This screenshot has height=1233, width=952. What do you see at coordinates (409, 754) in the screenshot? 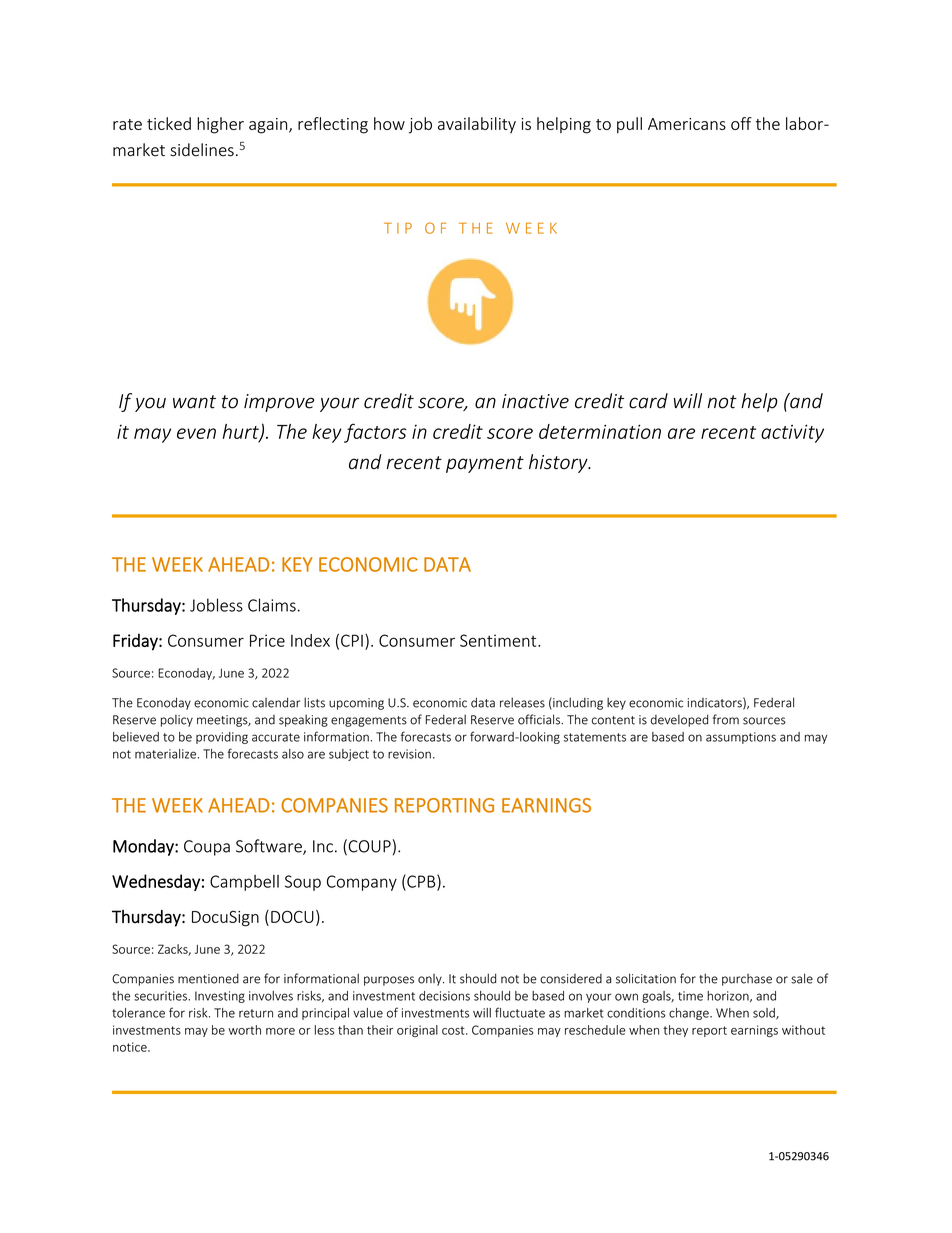
I see `revision` at bounding box center [409, 754].
